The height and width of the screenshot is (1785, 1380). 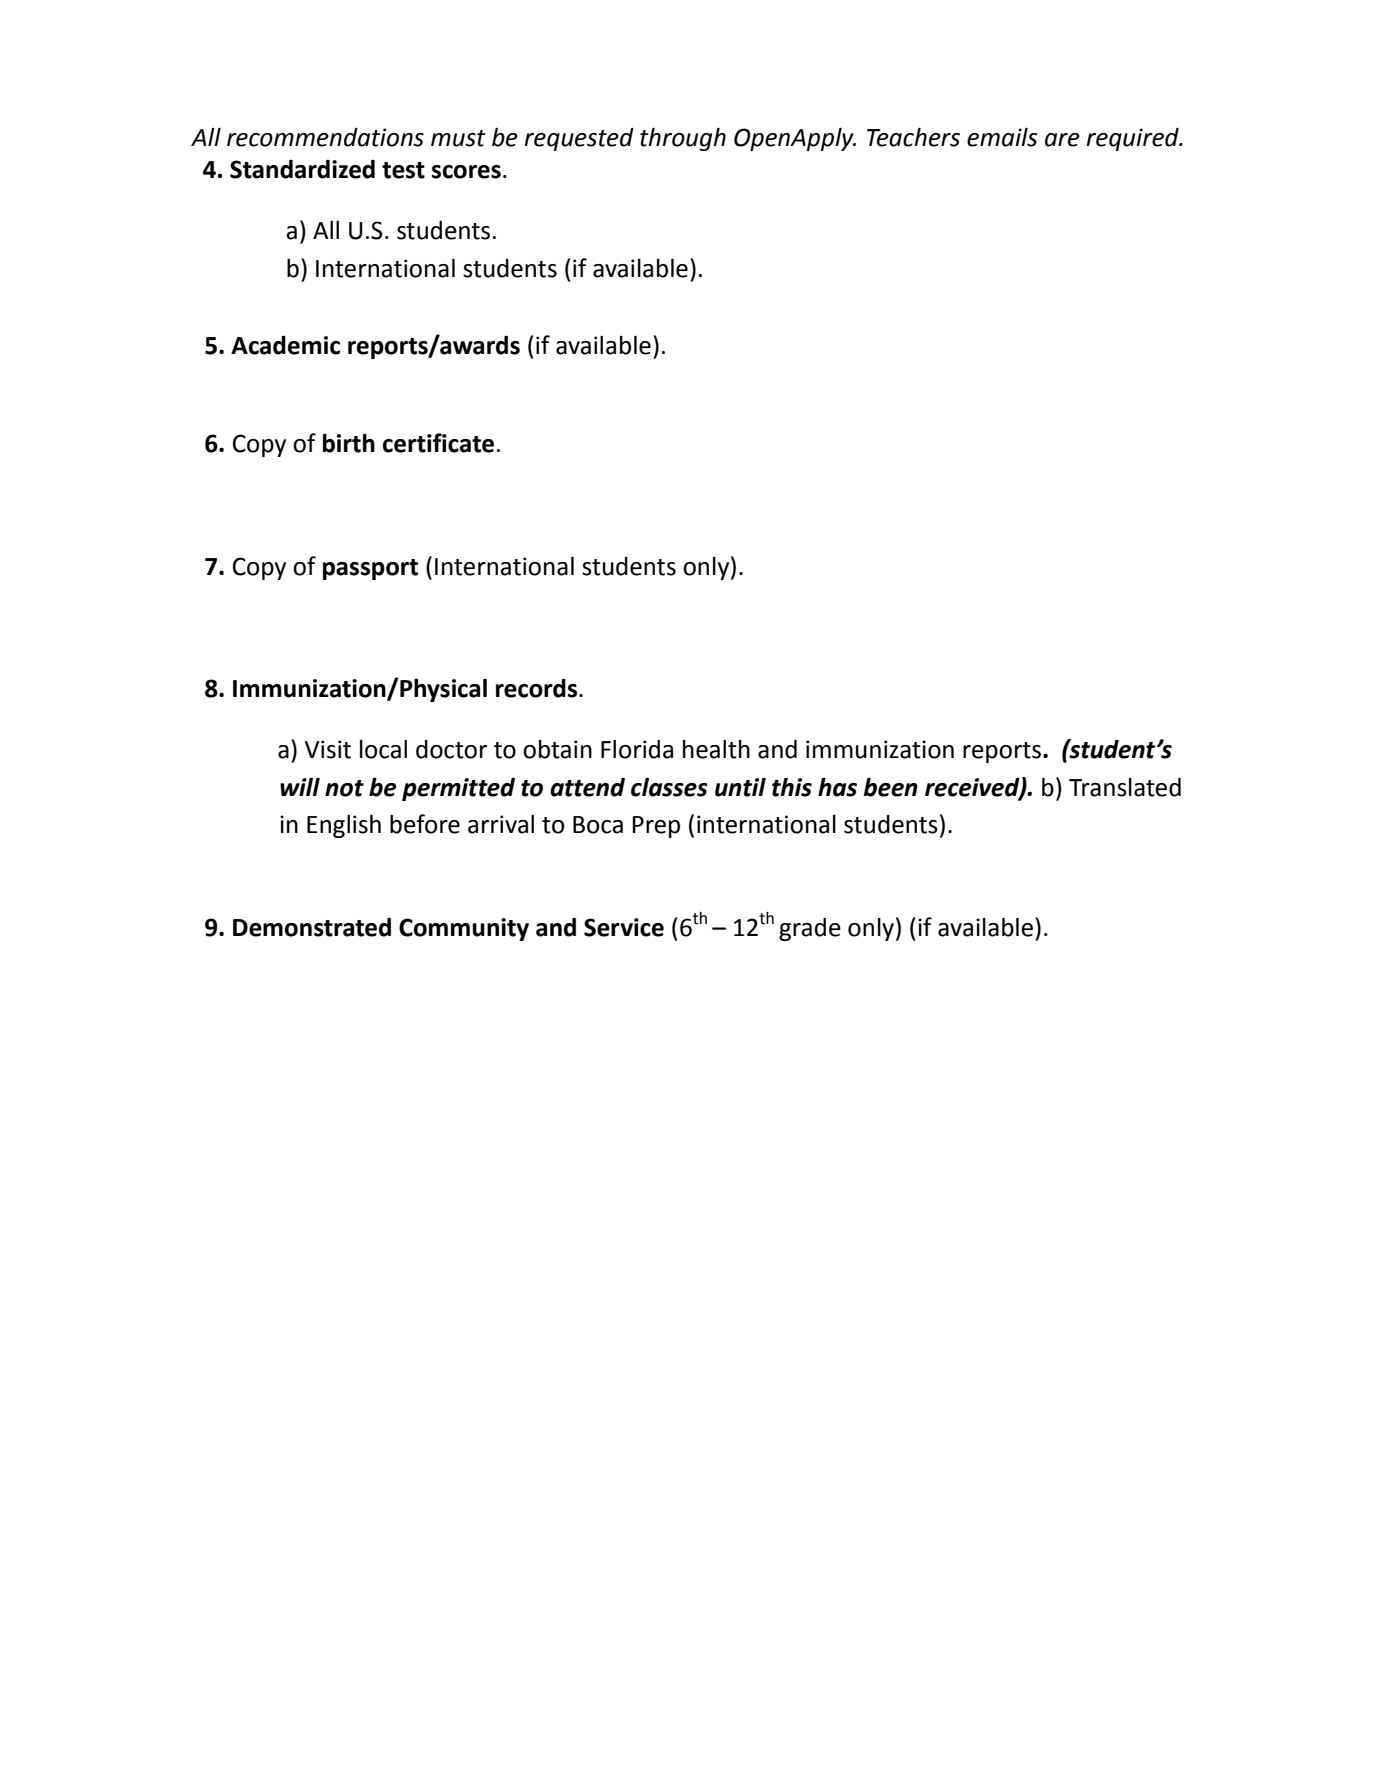 What do you see at coordinates (370, 569) in the screenshot?
I see `passport` at bounding box center [370, 569].
